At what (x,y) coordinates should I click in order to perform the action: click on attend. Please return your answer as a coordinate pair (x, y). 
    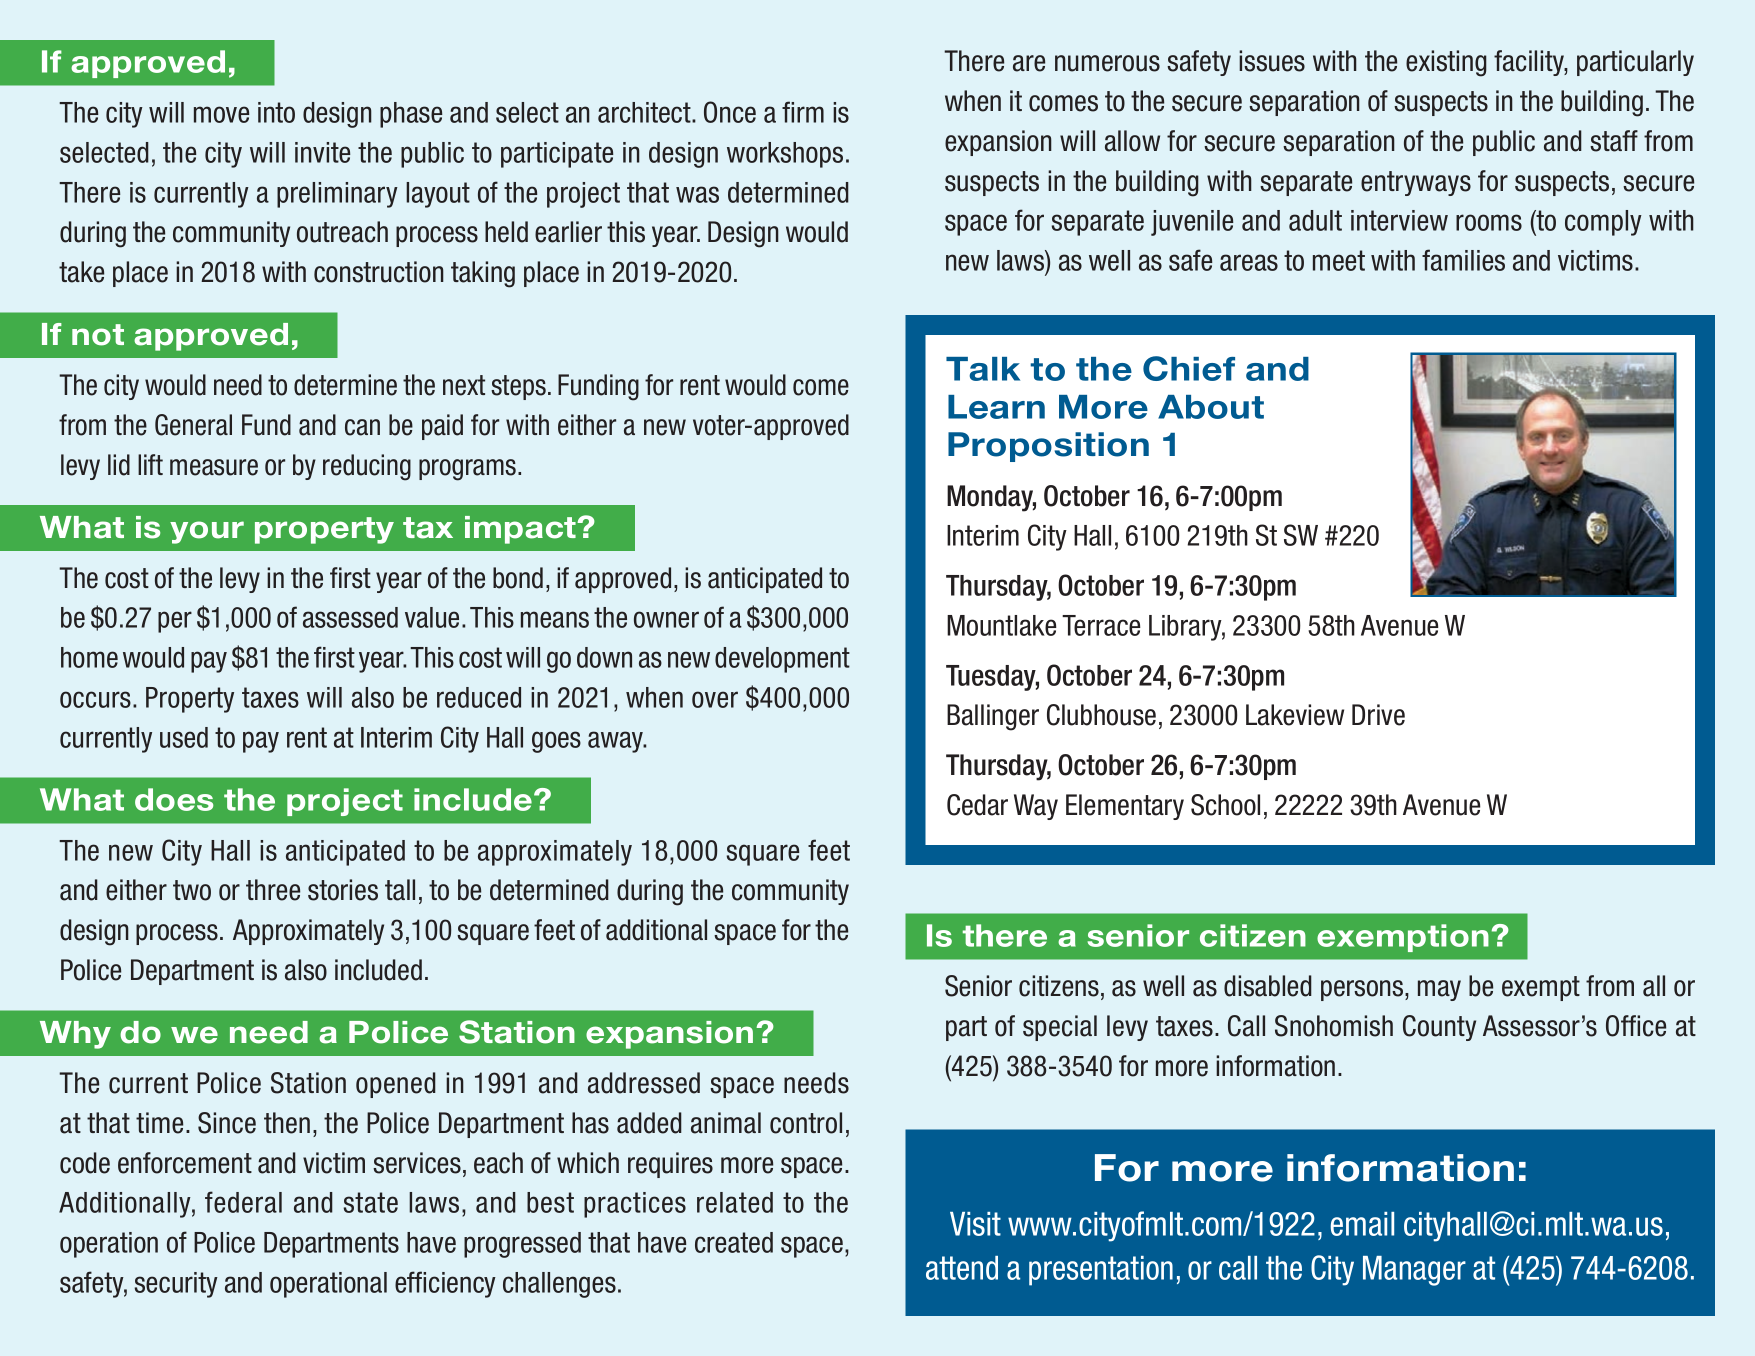
    Looking at the image, I should click on (962, 1268).
